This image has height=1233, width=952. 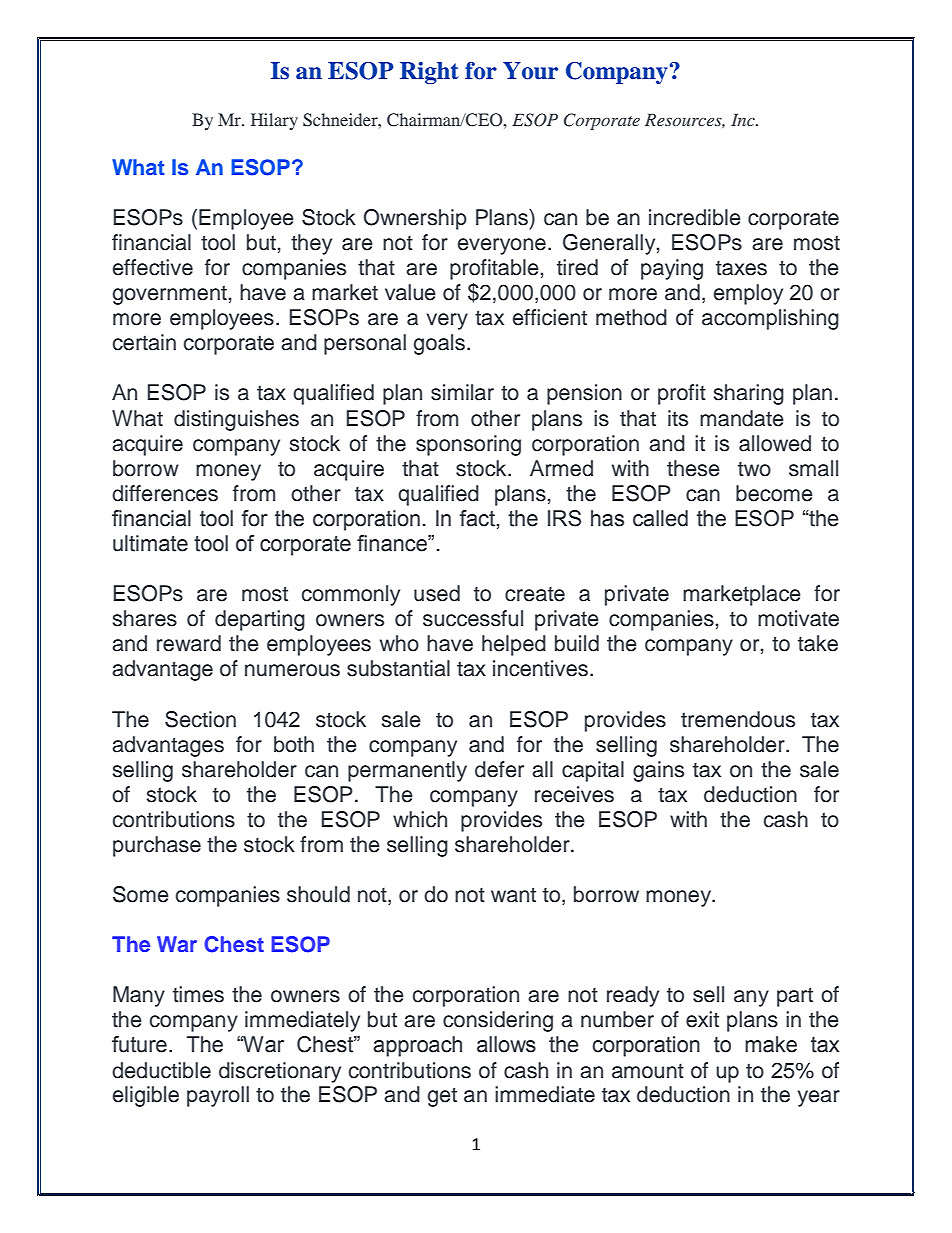 I want to click on motivate, so click(x=798, y=618).
